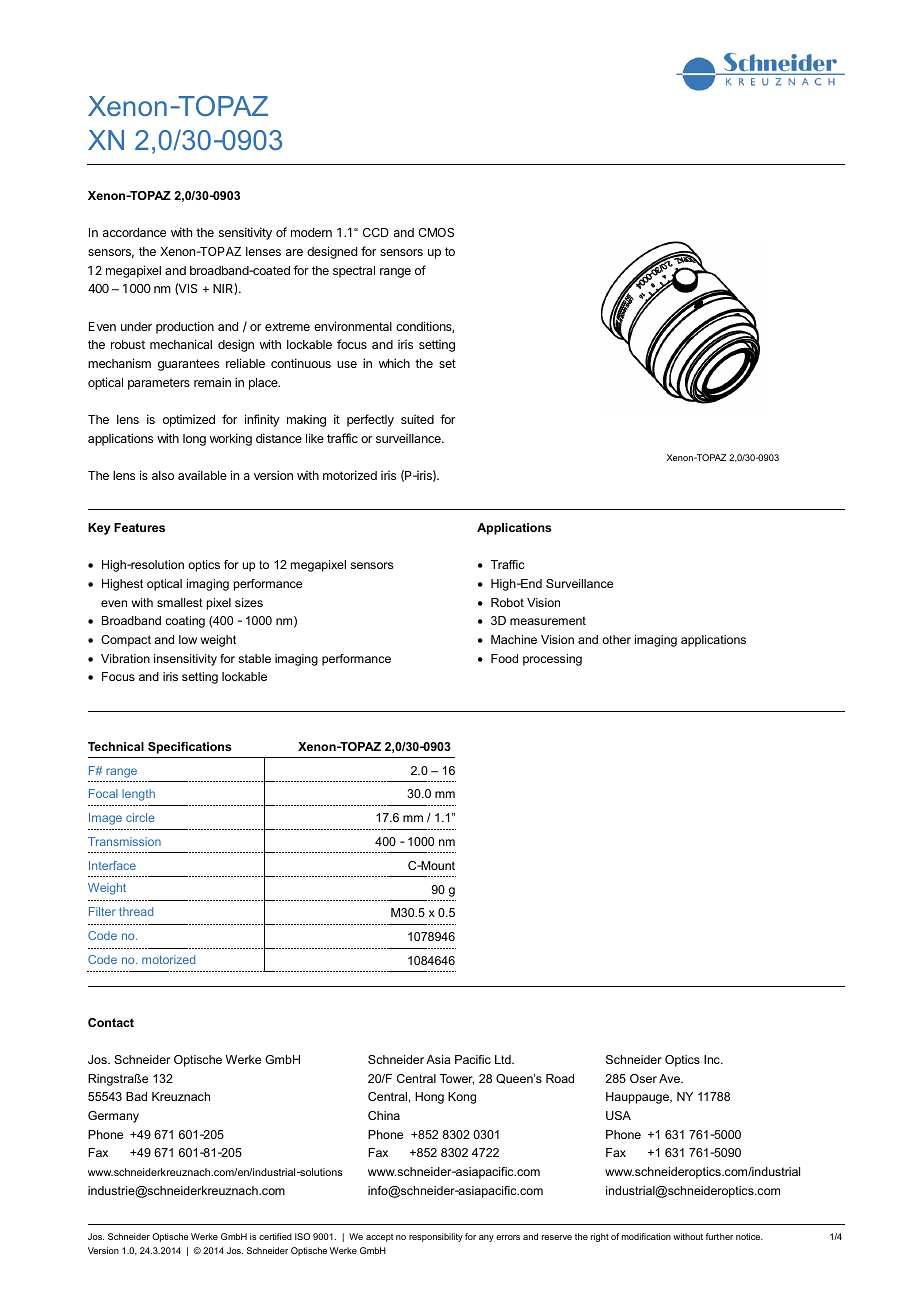 The height and width of the page is (1308, 924). What do you see at coordinates (616, 639) in the page?
I see `other` at bounding box center [616, 639].
